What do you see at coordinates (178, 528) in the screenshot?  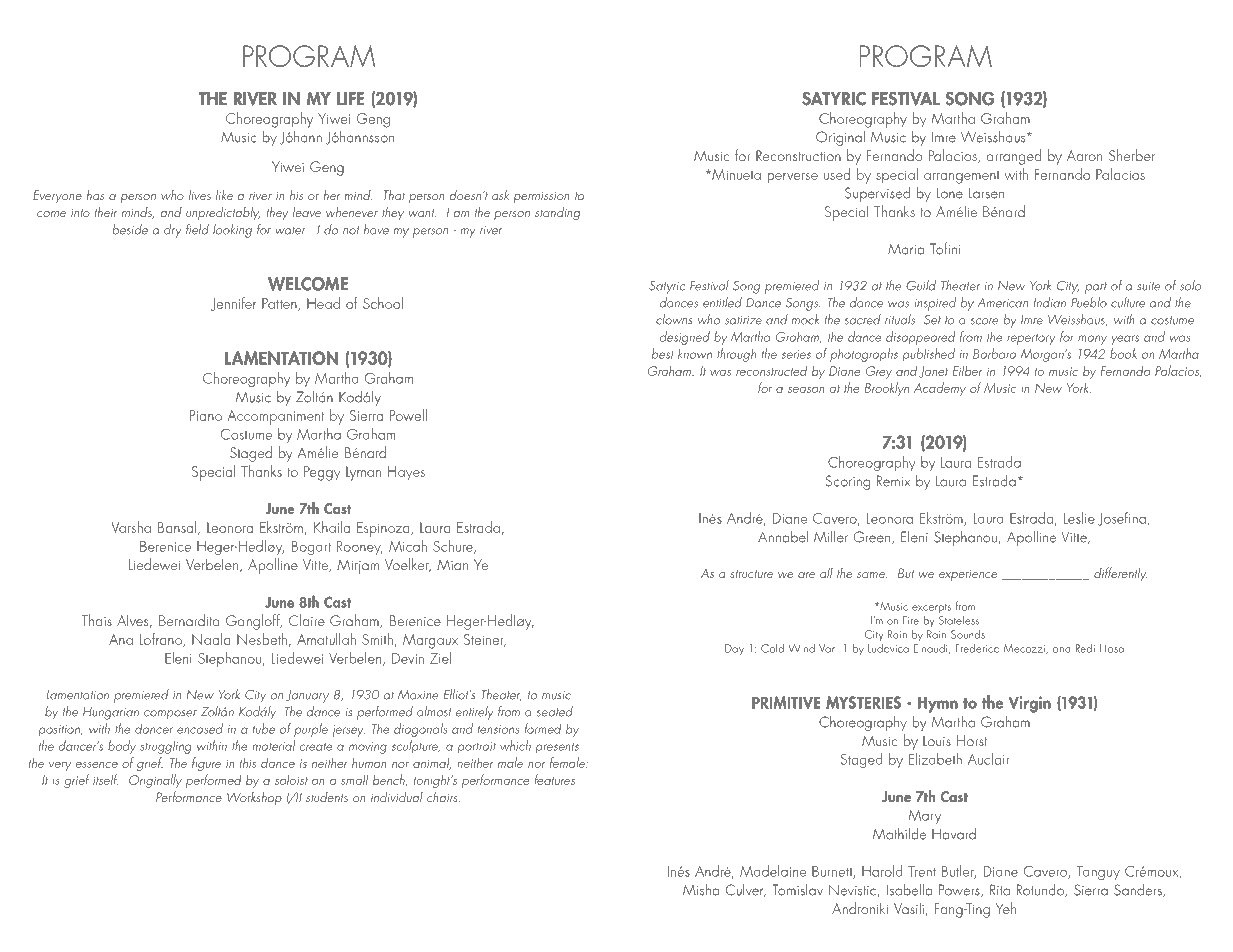 I see `Bansal` at bounding box center [178, 528].
